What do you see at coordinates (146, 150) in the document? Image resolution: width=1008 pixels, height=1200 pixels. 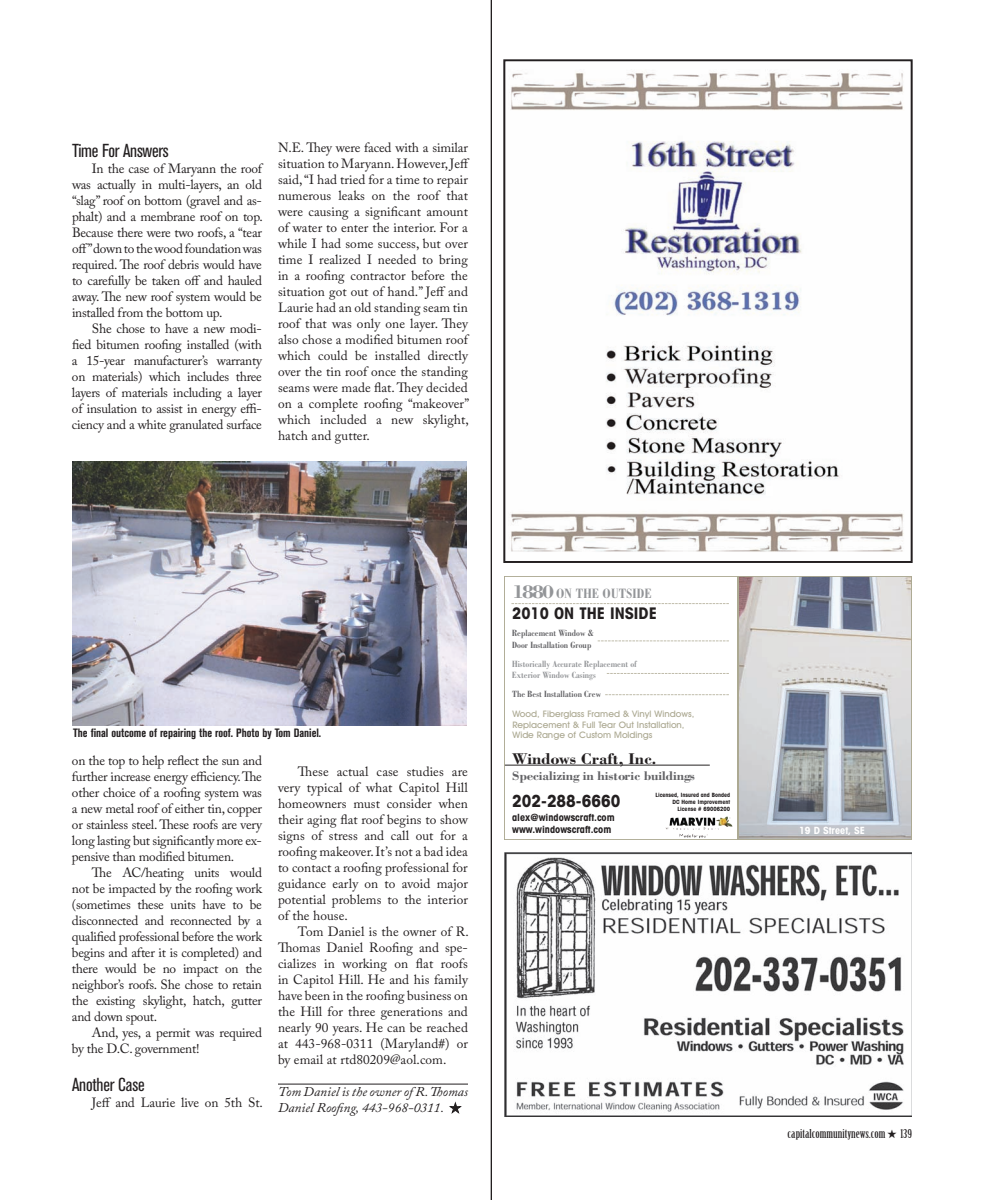 I see `Answers` at bounding box center [146, 150].
